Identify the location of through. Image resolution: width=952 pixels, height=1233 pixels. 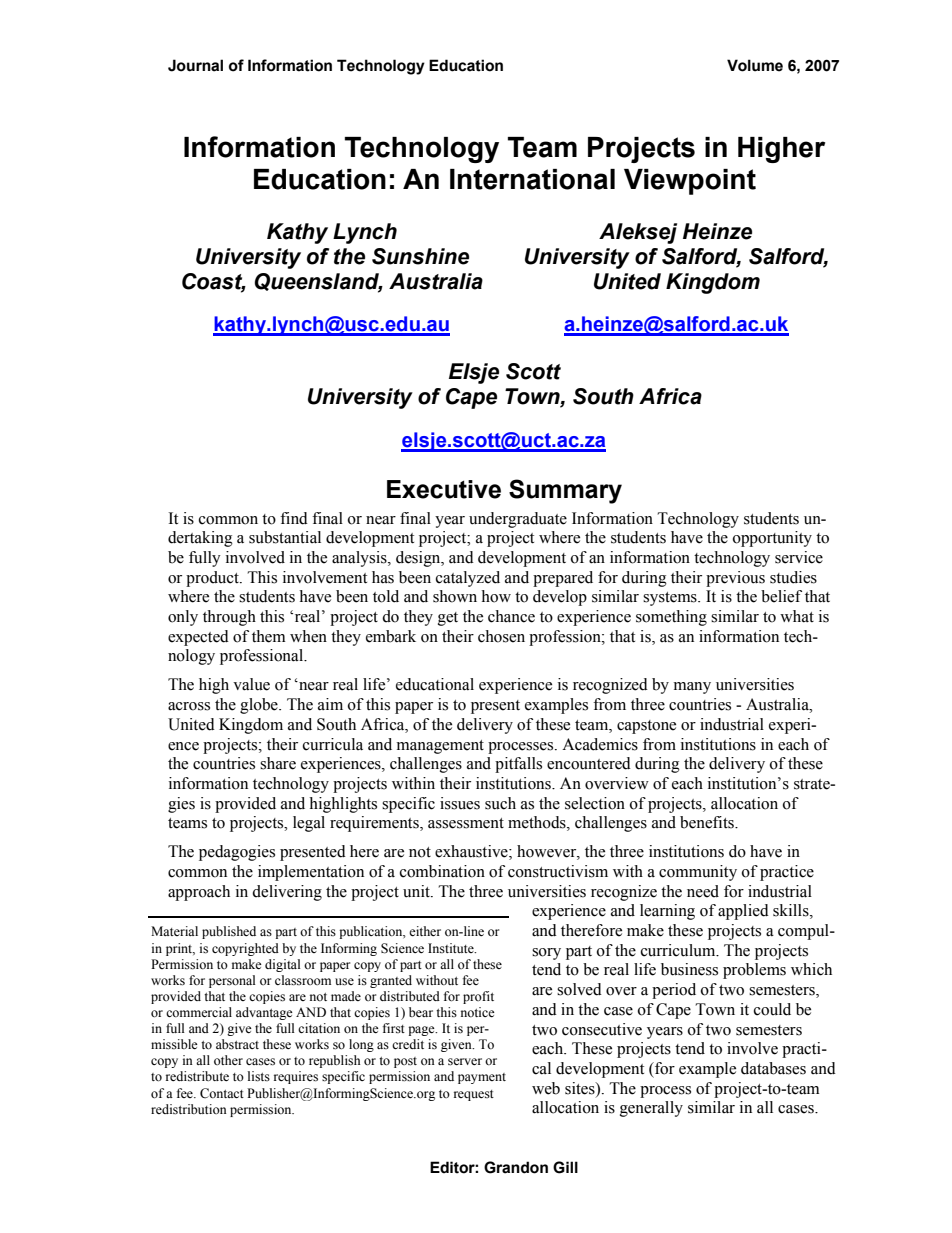
(229, 618).
